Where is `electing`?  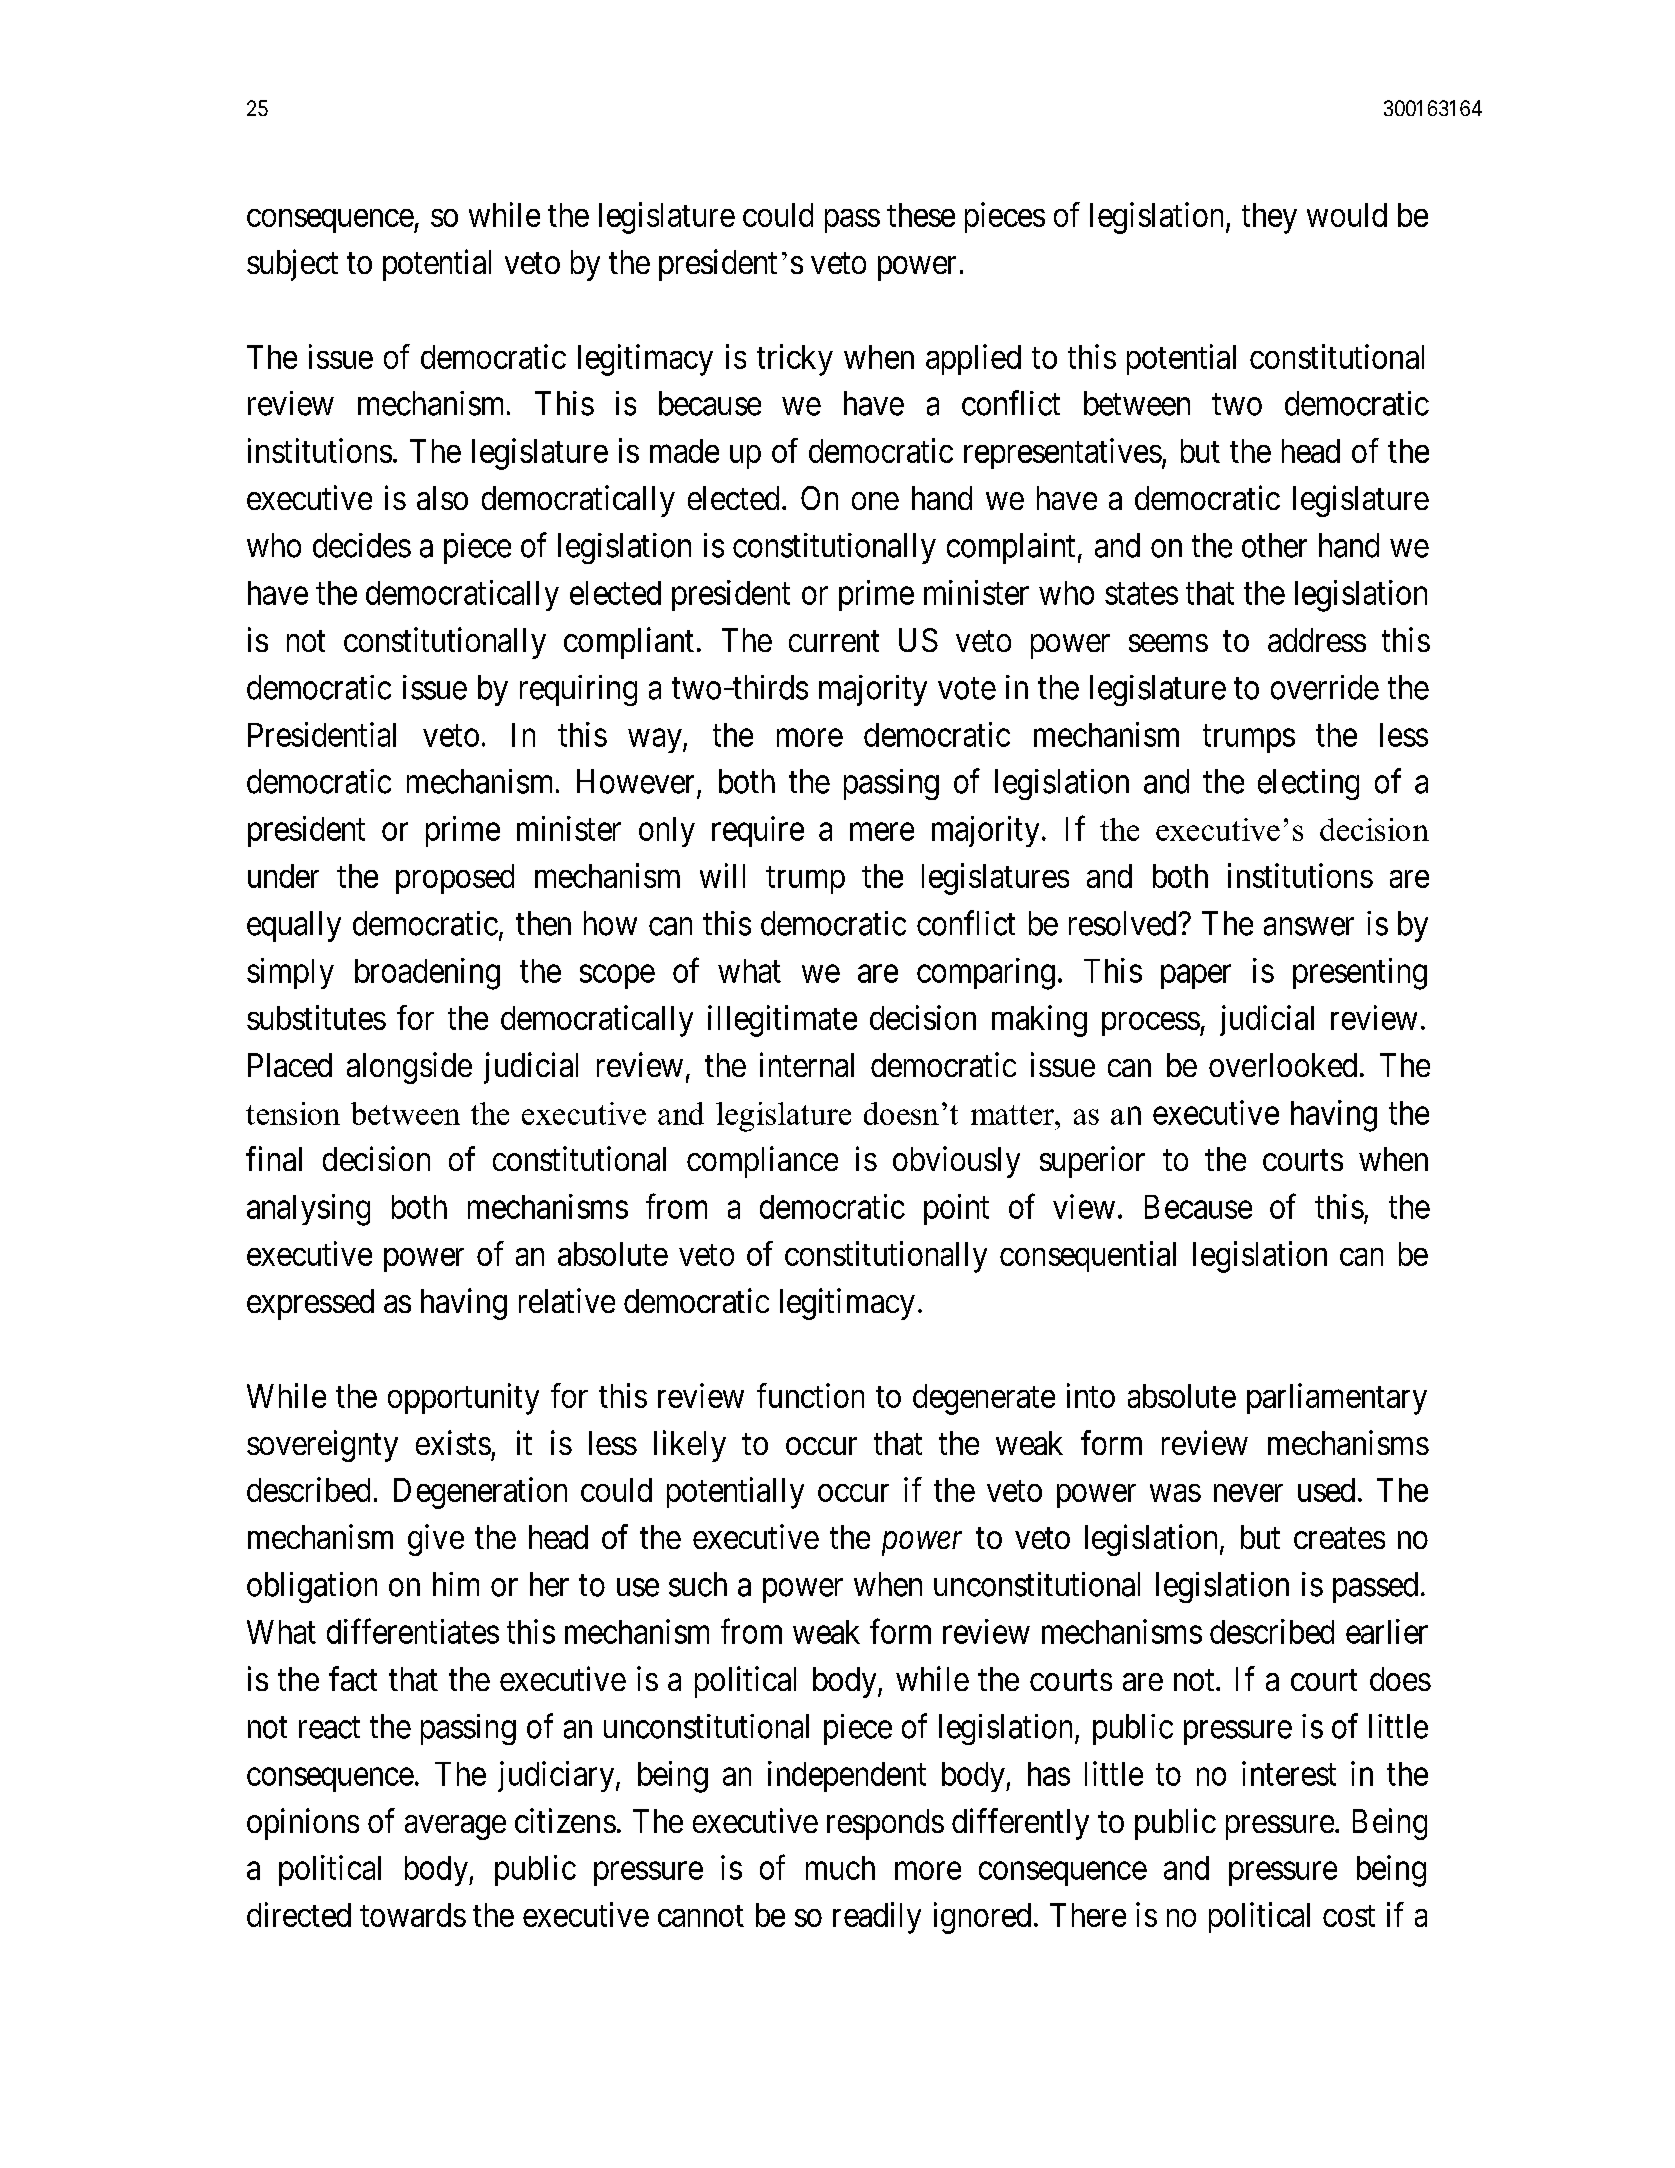
electing is located at coordinates (1308, 784).
